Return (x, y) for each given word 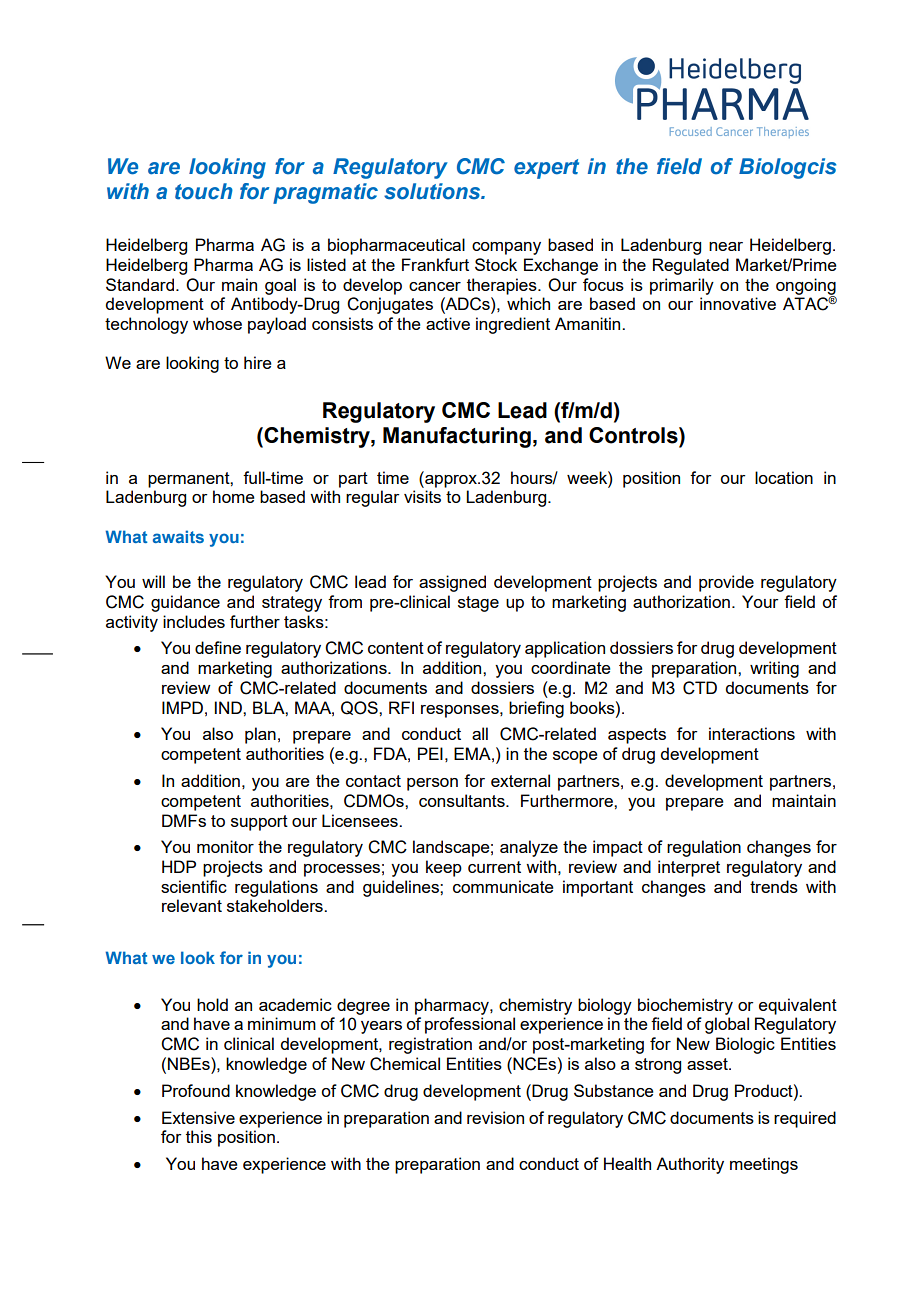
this (199, 1136)
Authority (690, 1165)
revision (495, 1117)
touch (204, 191)
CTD (700, 688)
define (218, 647)
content (396, 648)
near (726, 246)
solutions (433, 191)
